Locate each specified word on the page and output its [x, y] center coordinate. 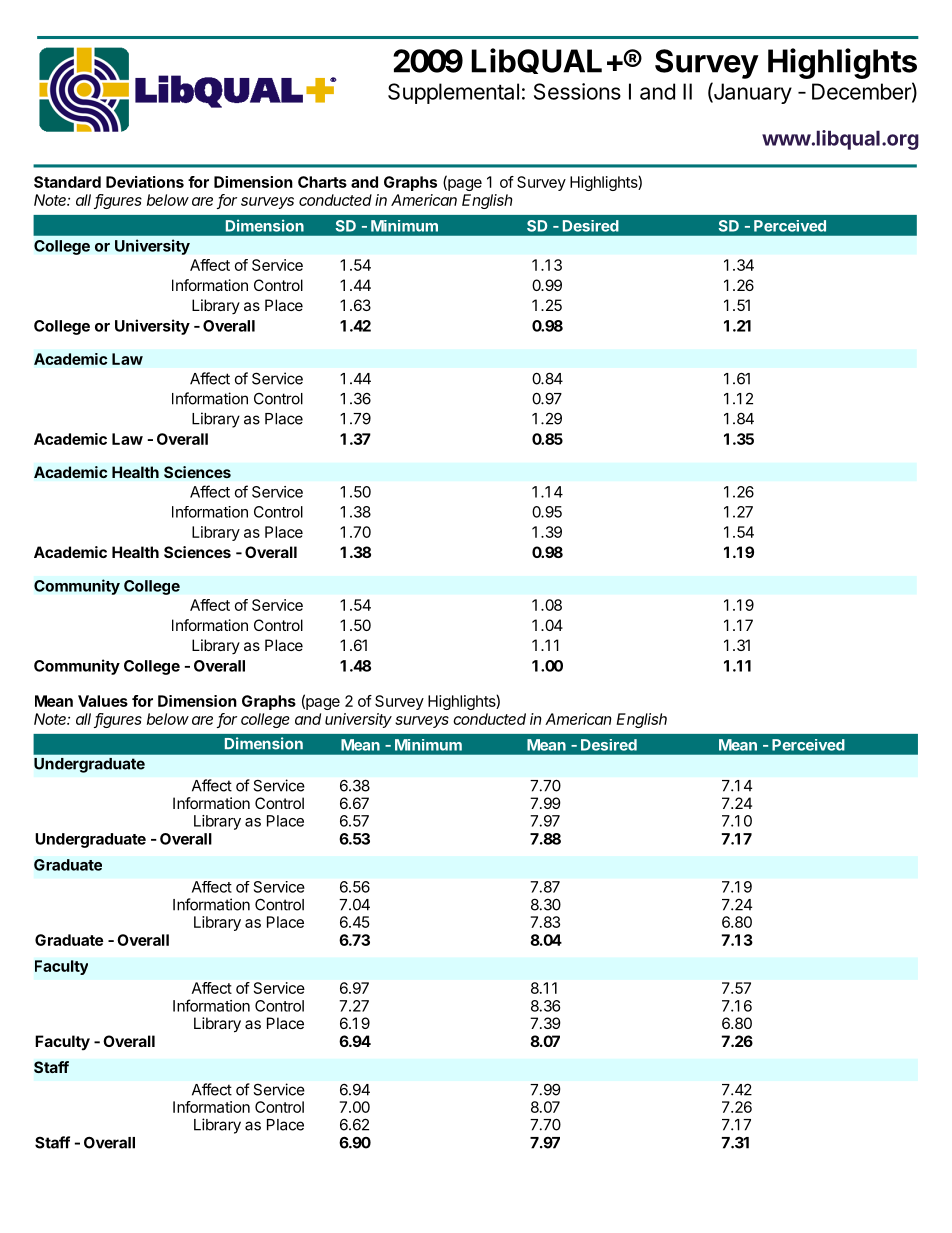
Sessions [577, 91]
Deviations [145, 182]
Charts [322, 182]
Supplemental [453, 93]
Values [103, 701]
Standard [67, 182]
